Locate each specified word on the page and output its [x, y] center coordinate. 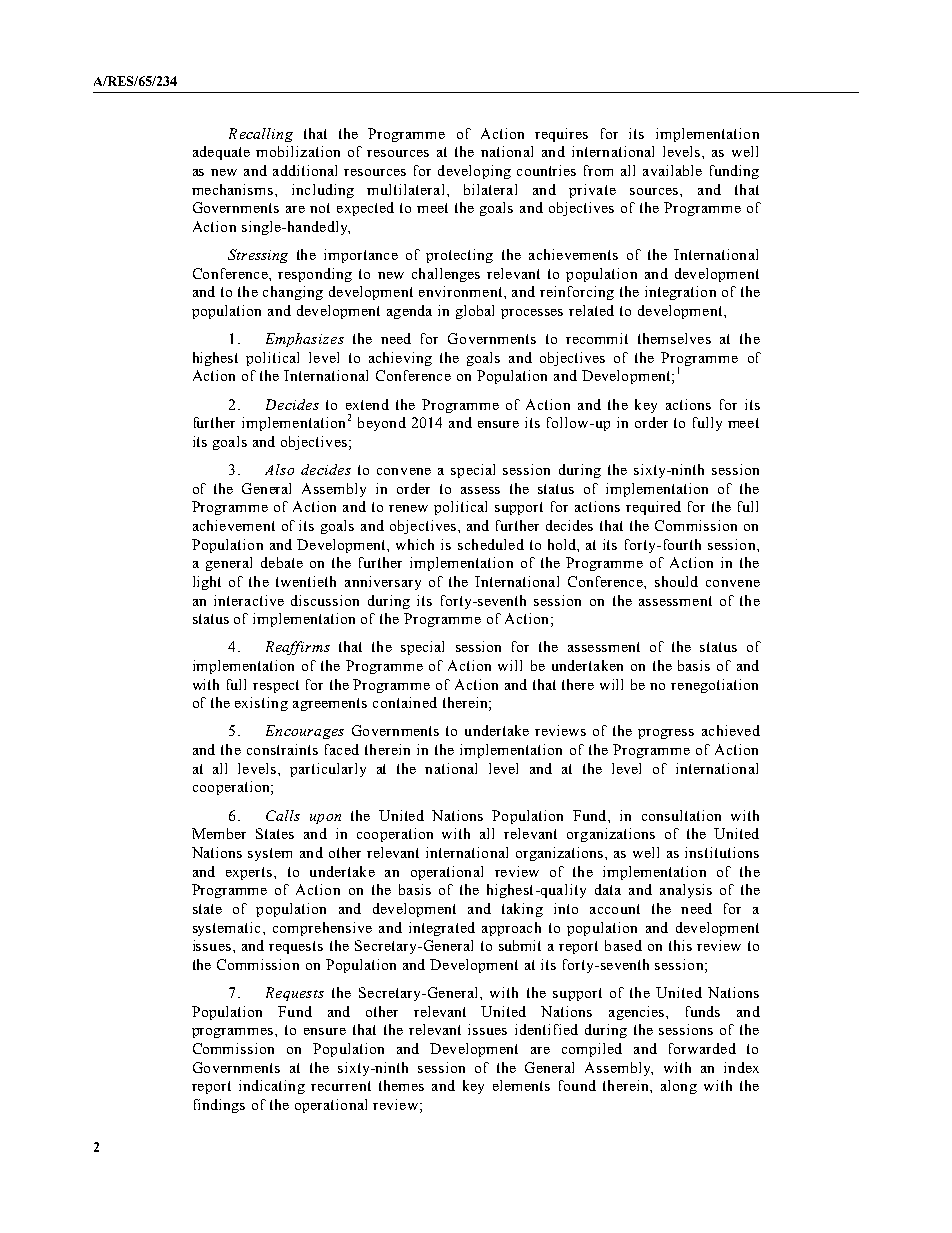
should [676, 581]
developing [474, 172]
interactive [249, 600]
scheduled [491, 544]
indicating [272, 1087]
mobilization [298, 151]
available [672, 170]
